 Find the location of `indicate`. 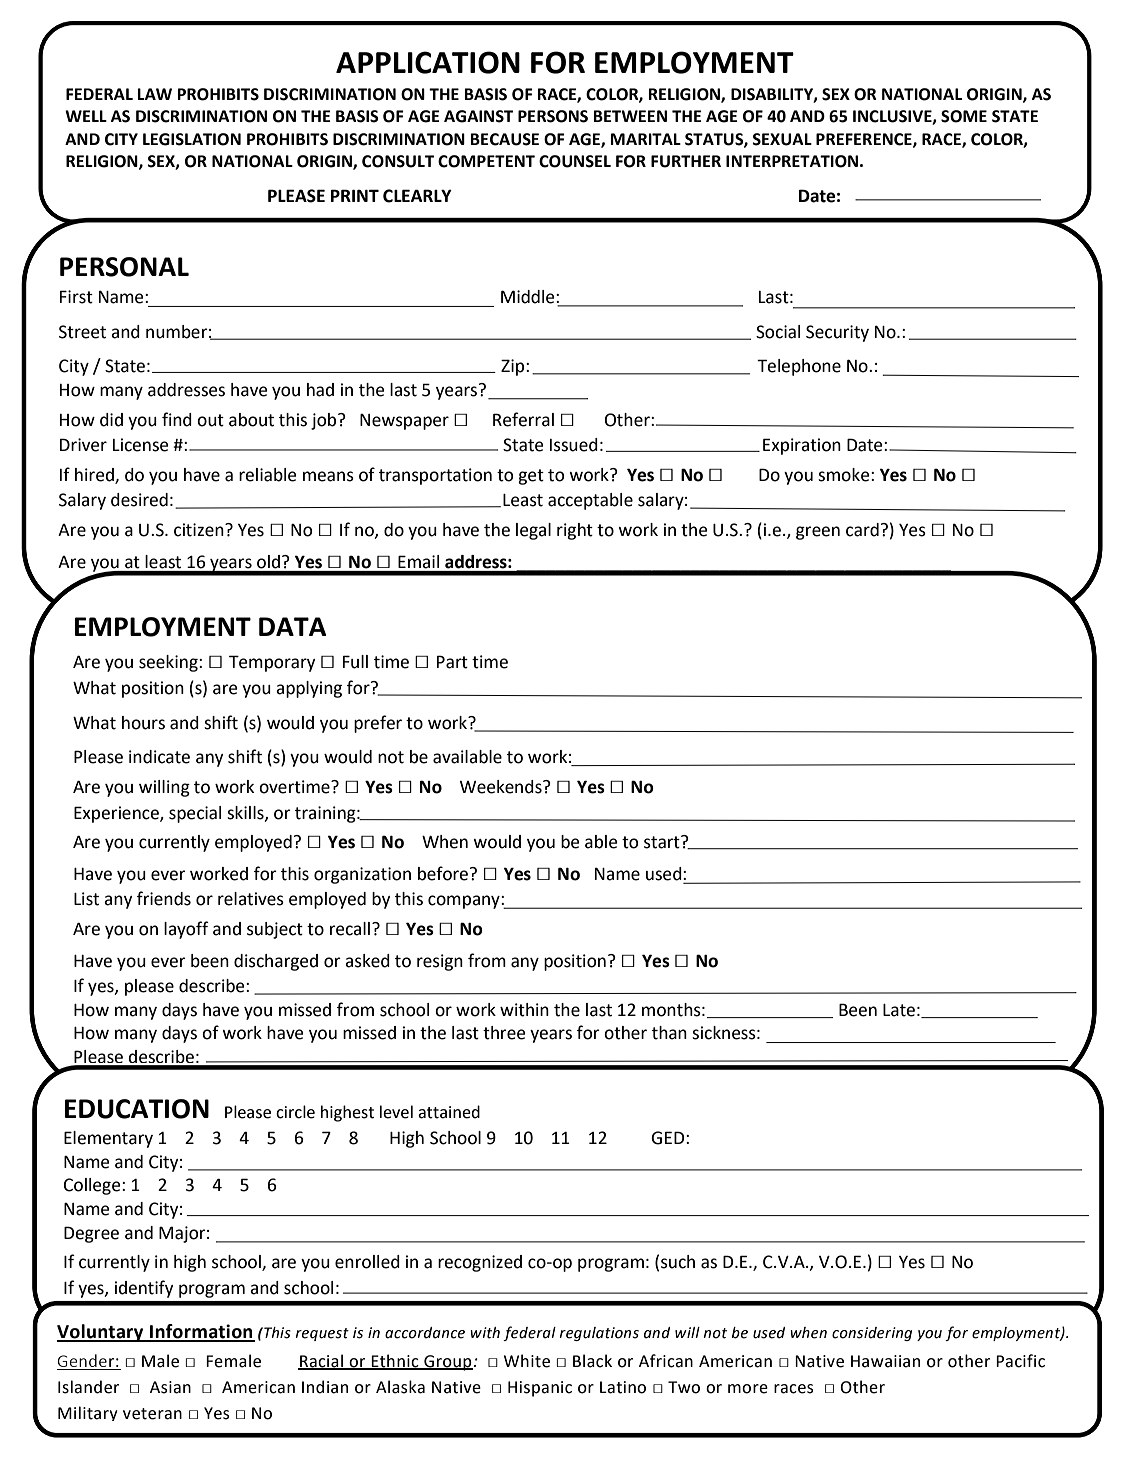

indicate is located at coordinates (159, 757).
